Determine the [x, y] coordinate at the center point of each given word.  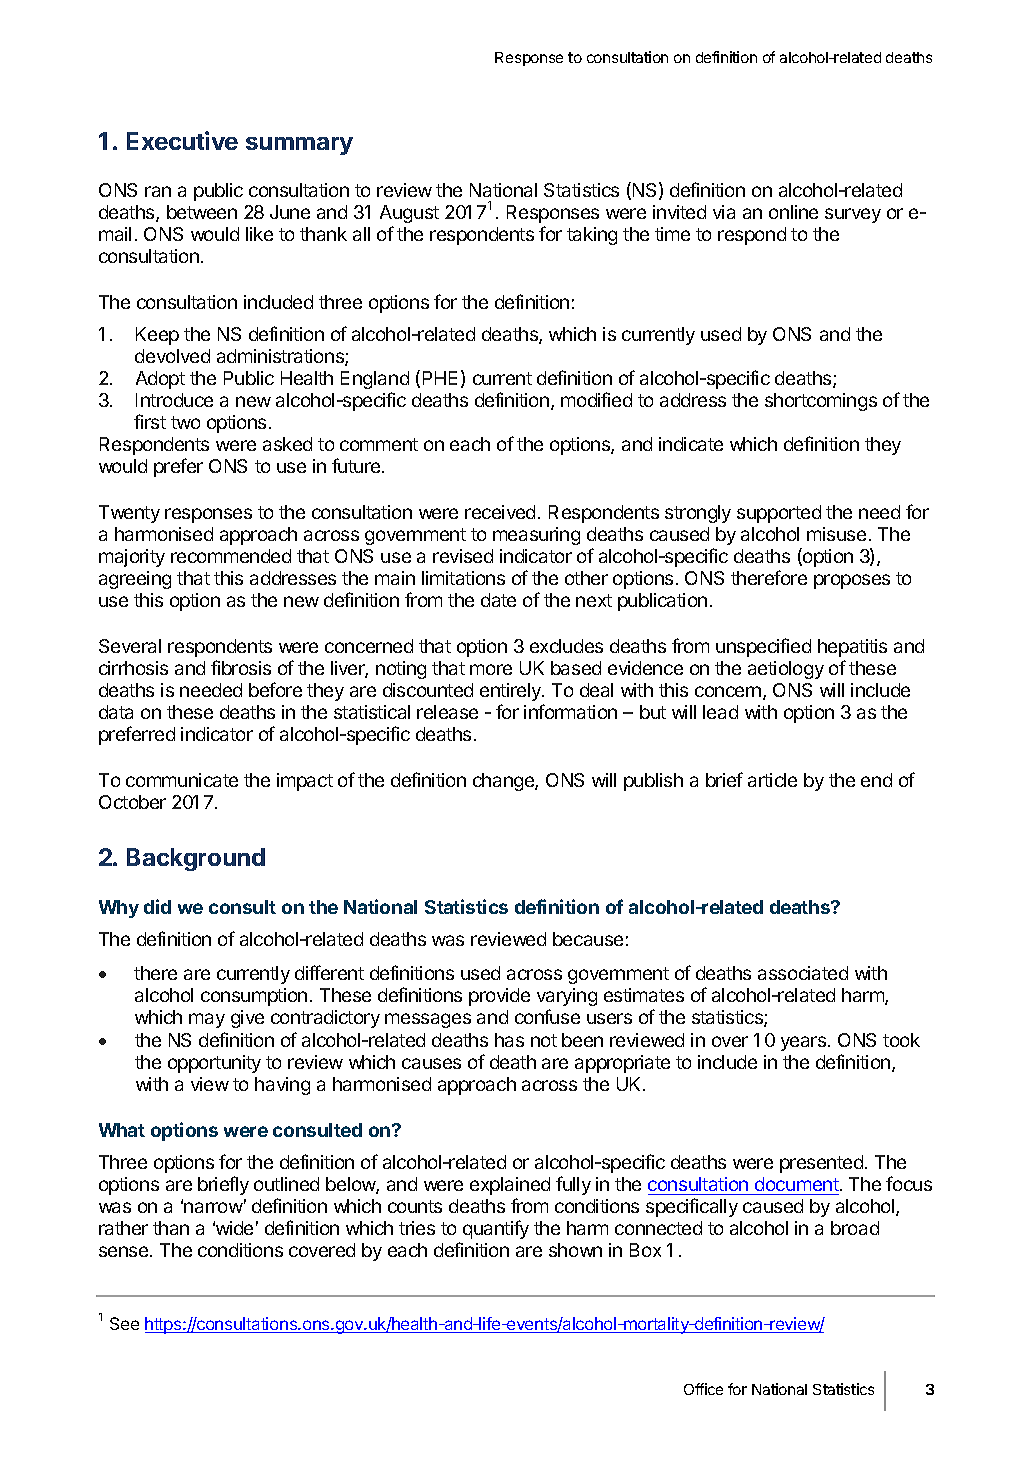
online [793, 212]
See [124, 1323]
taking [592, 236]
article [772, 780]
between [202, 212]
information [570, 711]
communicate [182, 780]
